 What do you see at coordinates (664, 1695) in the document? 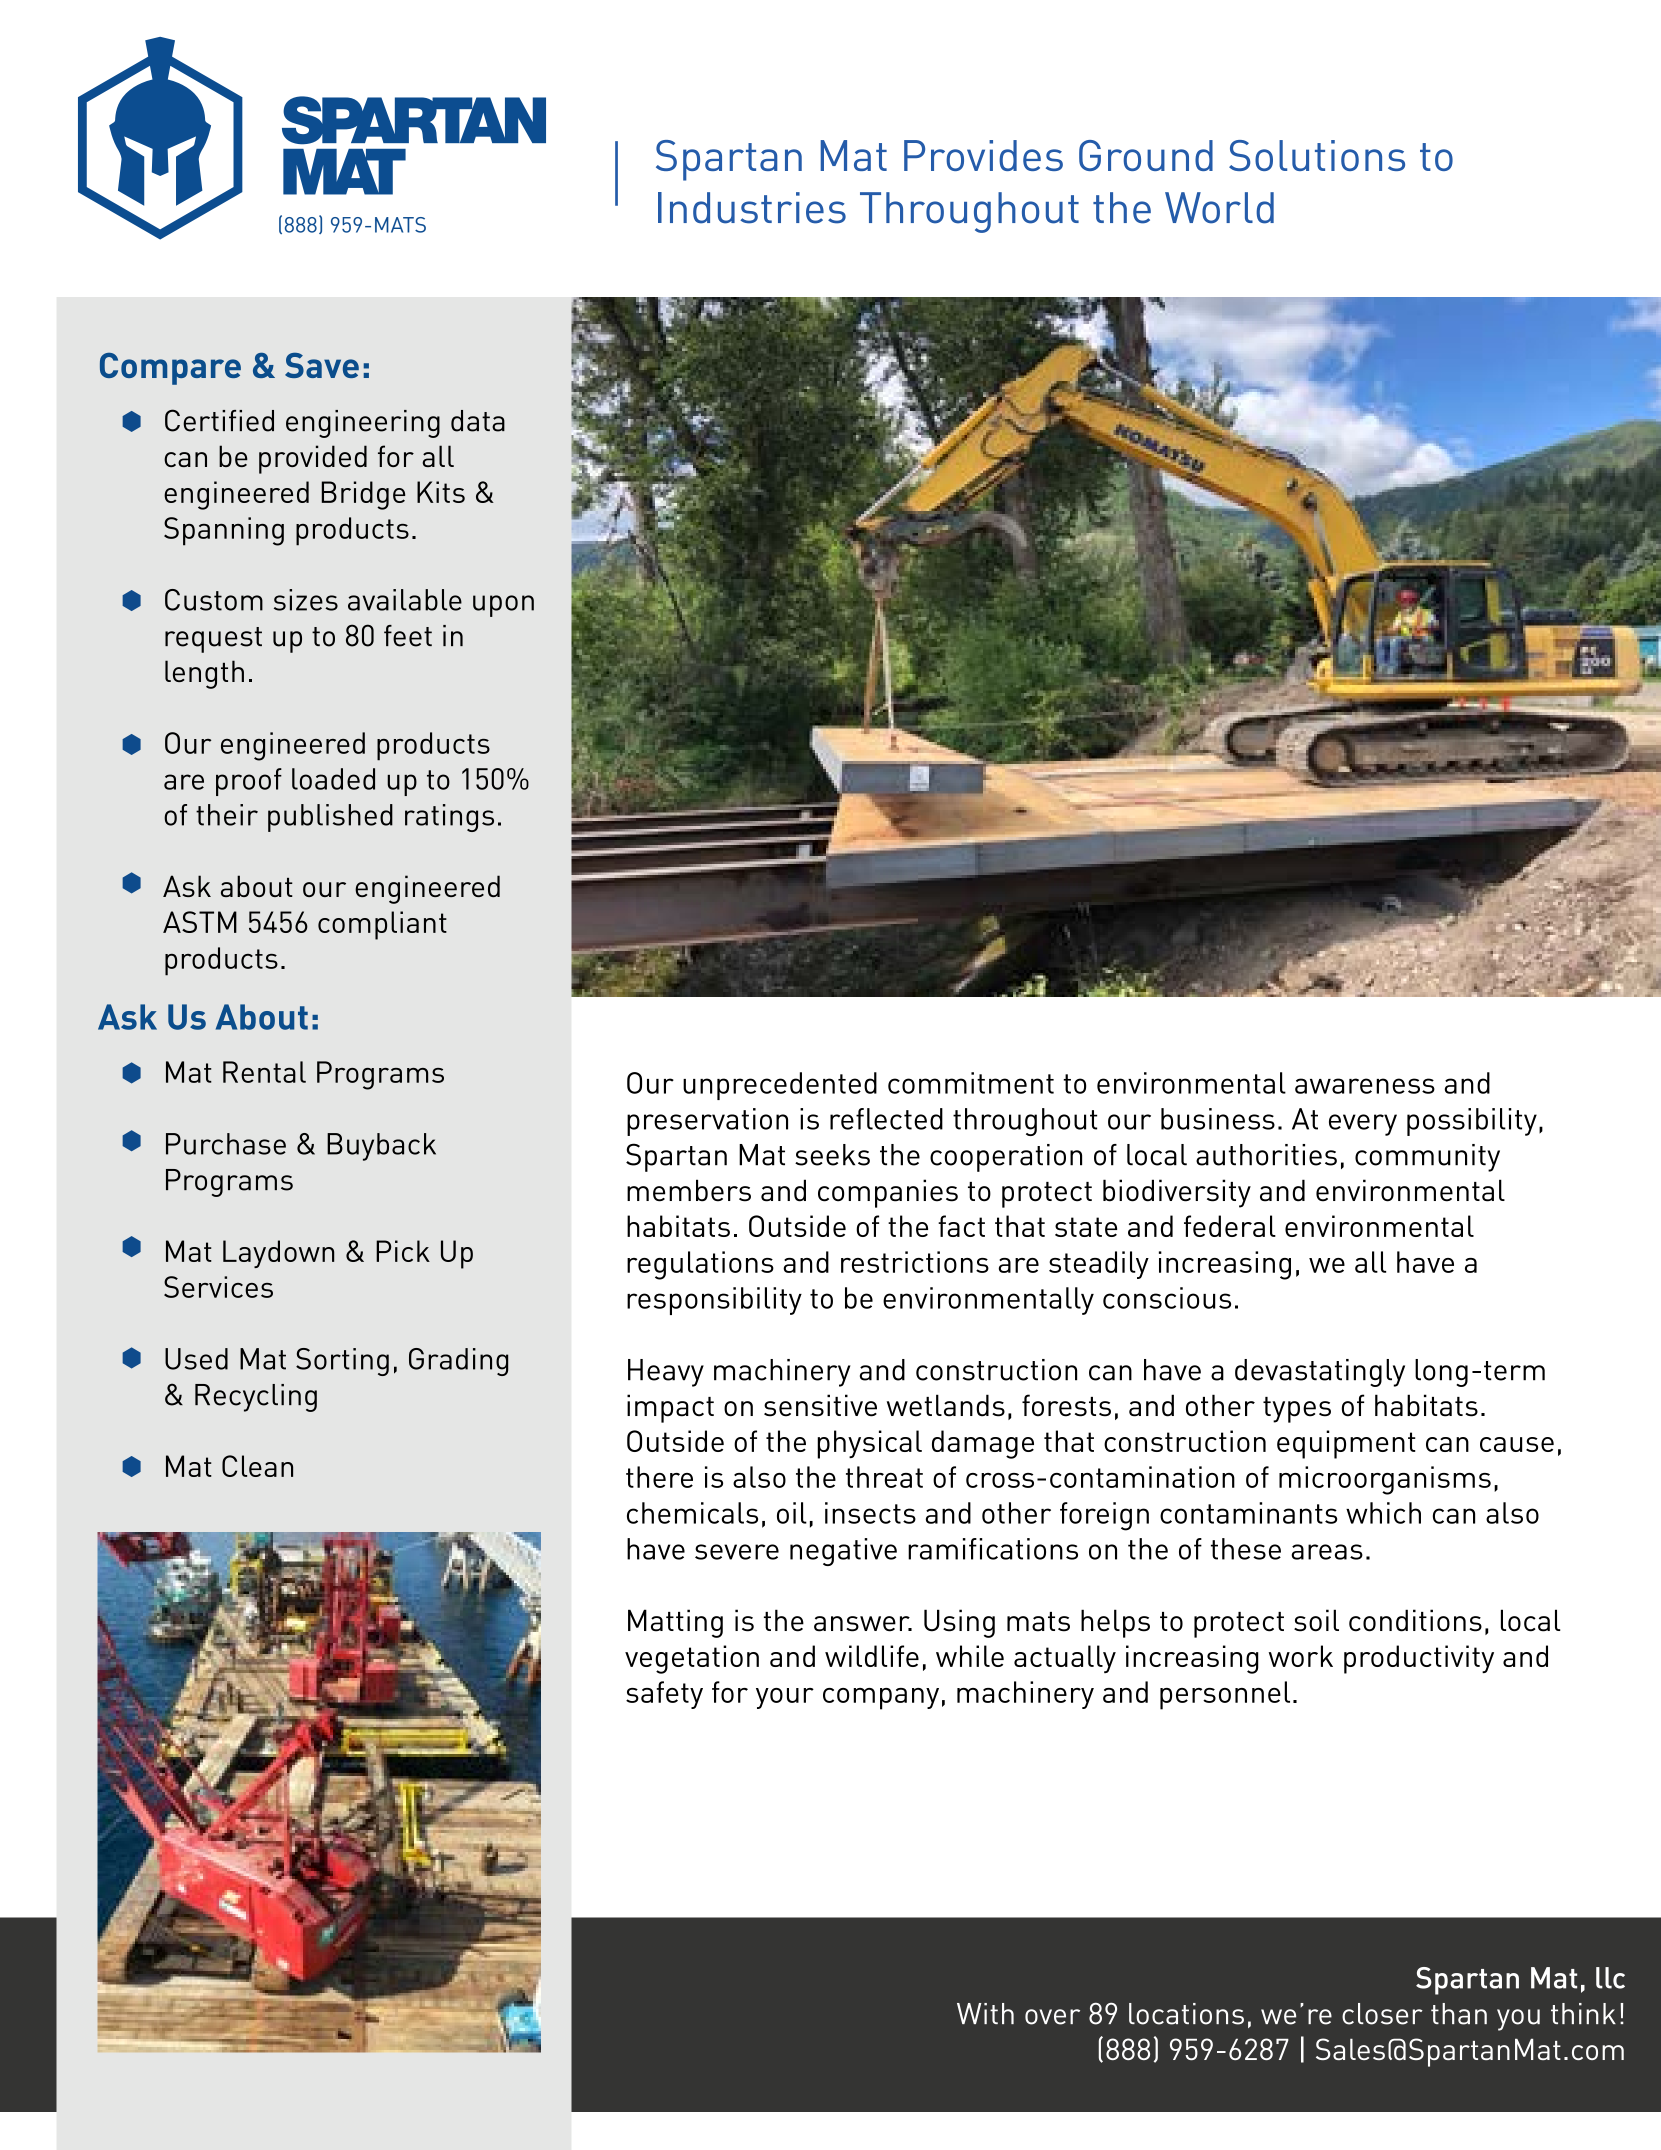
I see `safety` at bounding box center [664, 1695].
